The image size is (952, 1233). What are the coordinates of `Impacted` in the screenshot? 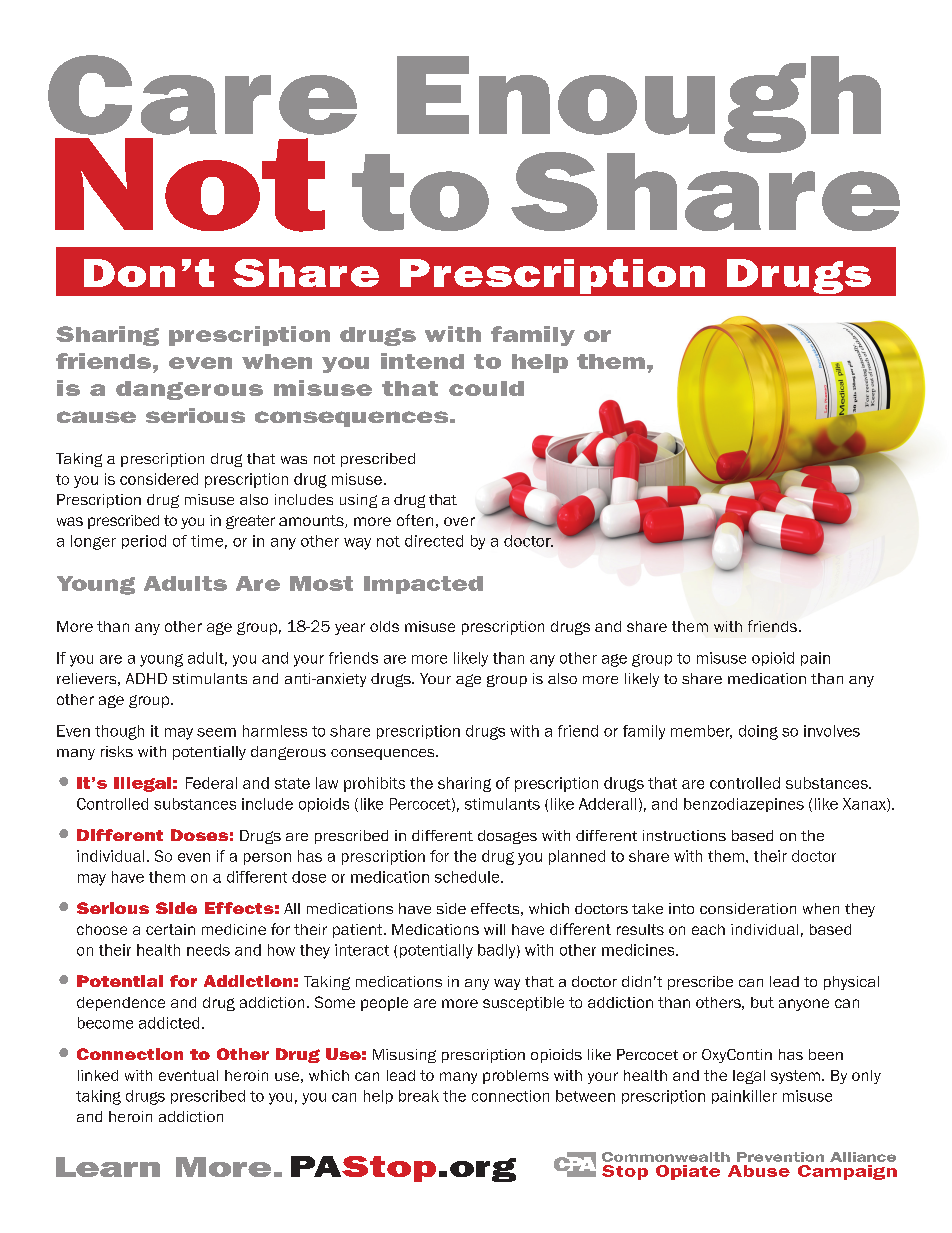 It's located at (423, 585).
